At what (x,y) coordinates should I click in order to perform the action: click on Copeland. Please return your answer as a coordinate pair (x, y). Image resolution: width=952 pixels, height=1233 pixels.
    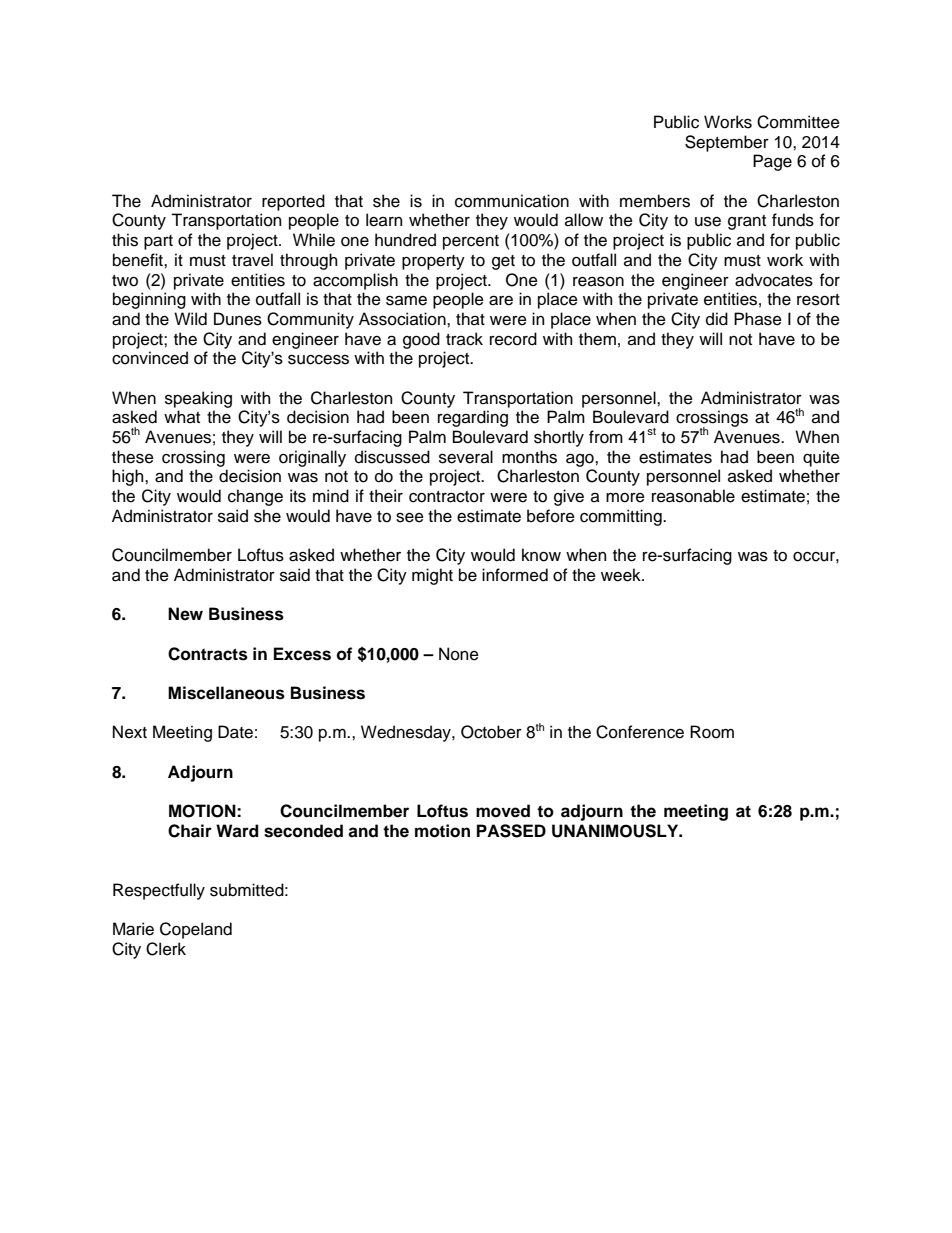
    Looking at the image, I should click on (196, 930).
